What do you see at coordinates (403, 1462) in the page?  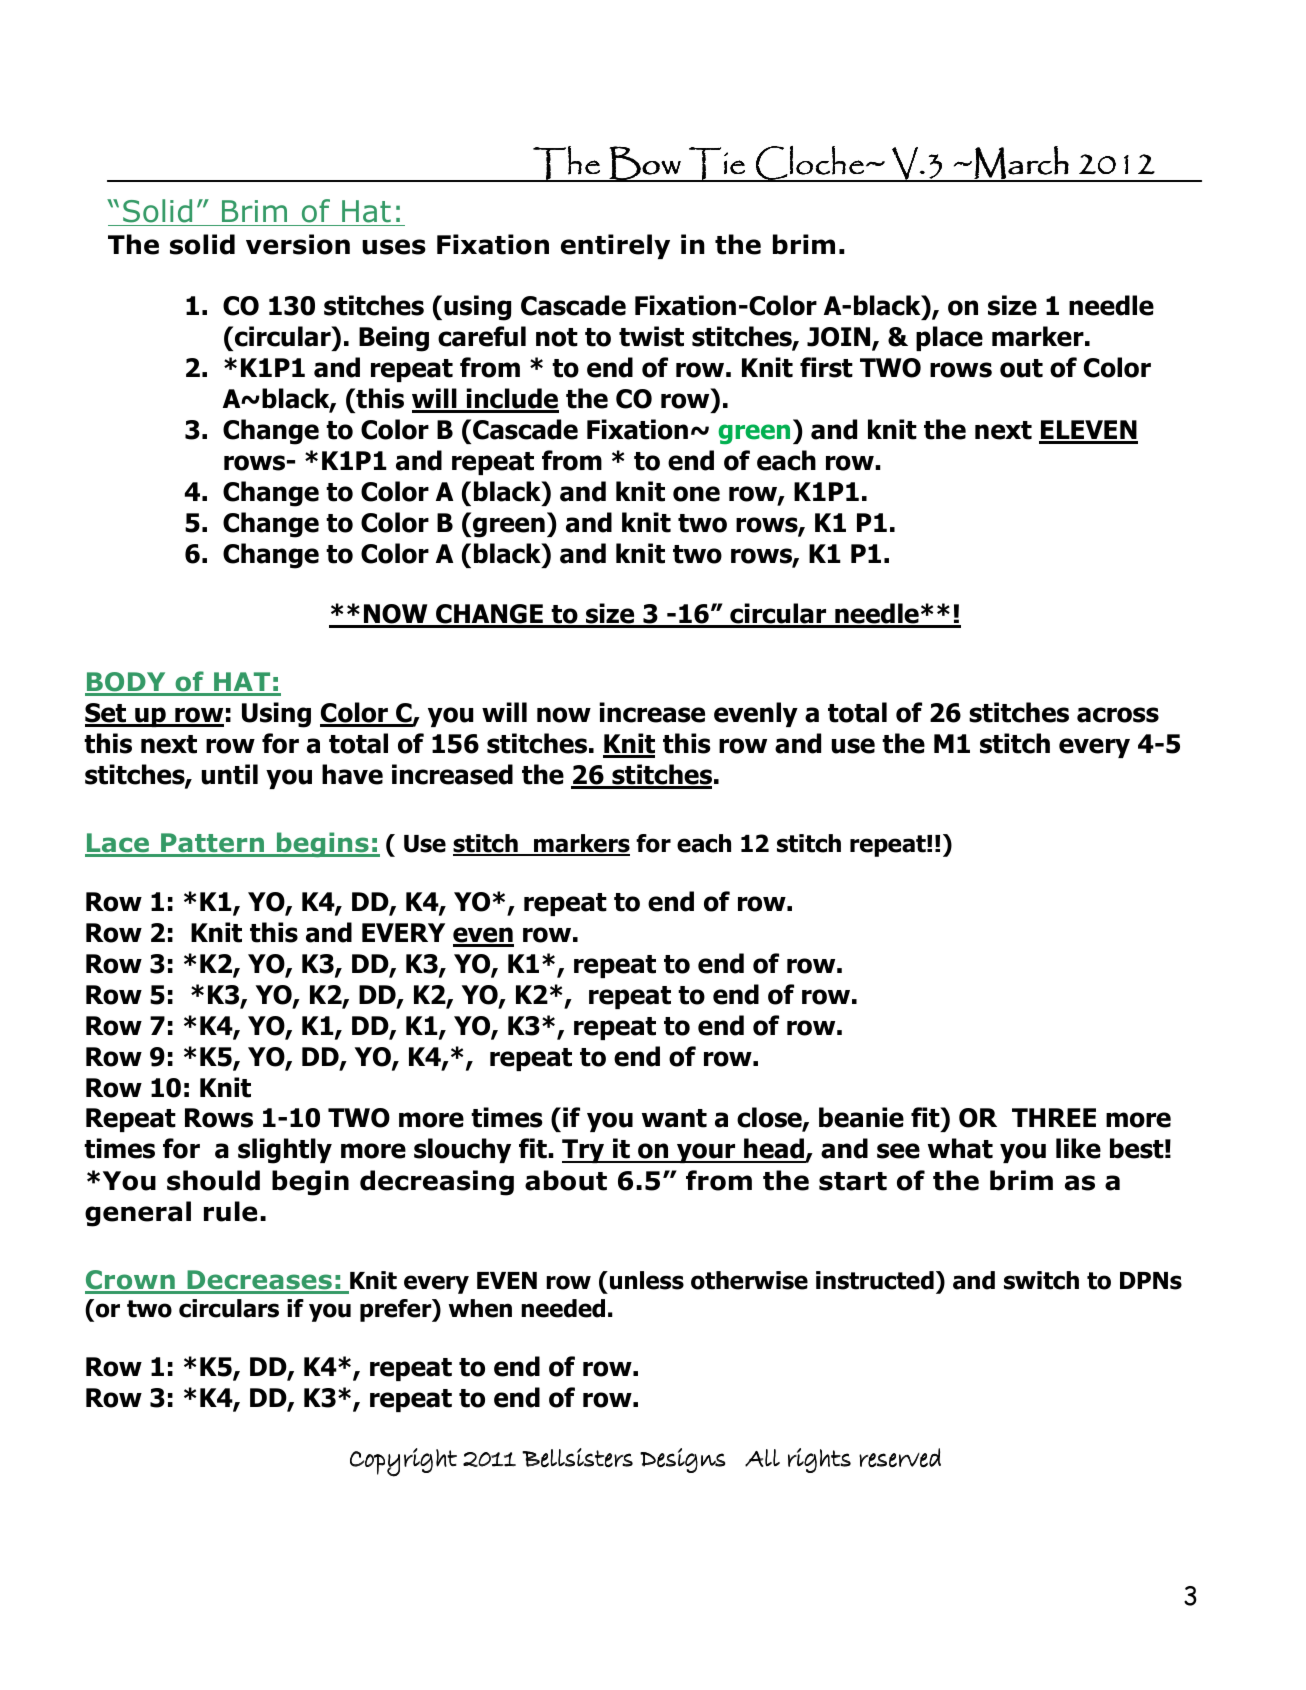 I see `Copyright` at bounding box center [403, 1462].
